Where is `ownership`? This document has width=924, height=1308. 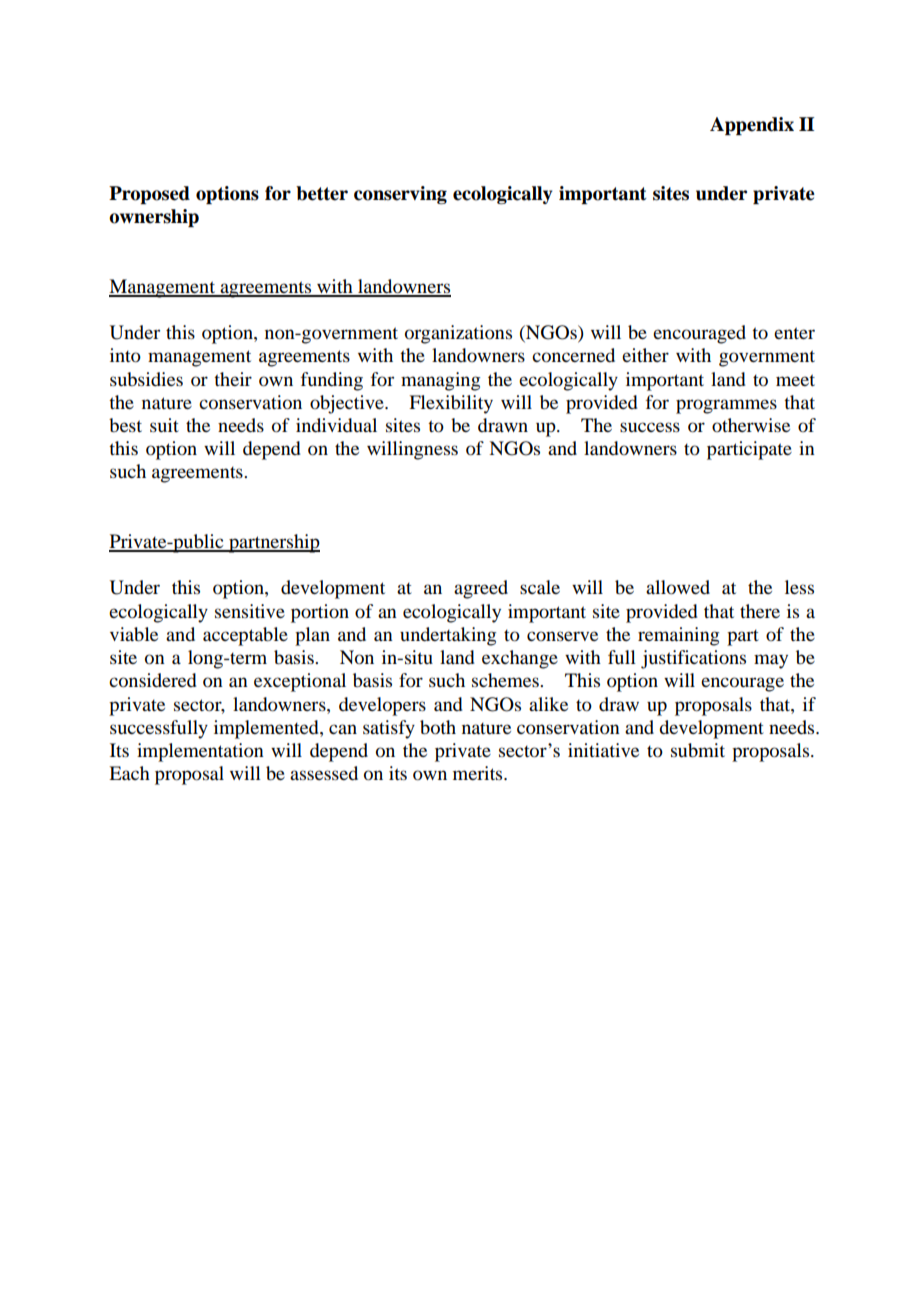
ownership is located at coordinates (154, 218).
